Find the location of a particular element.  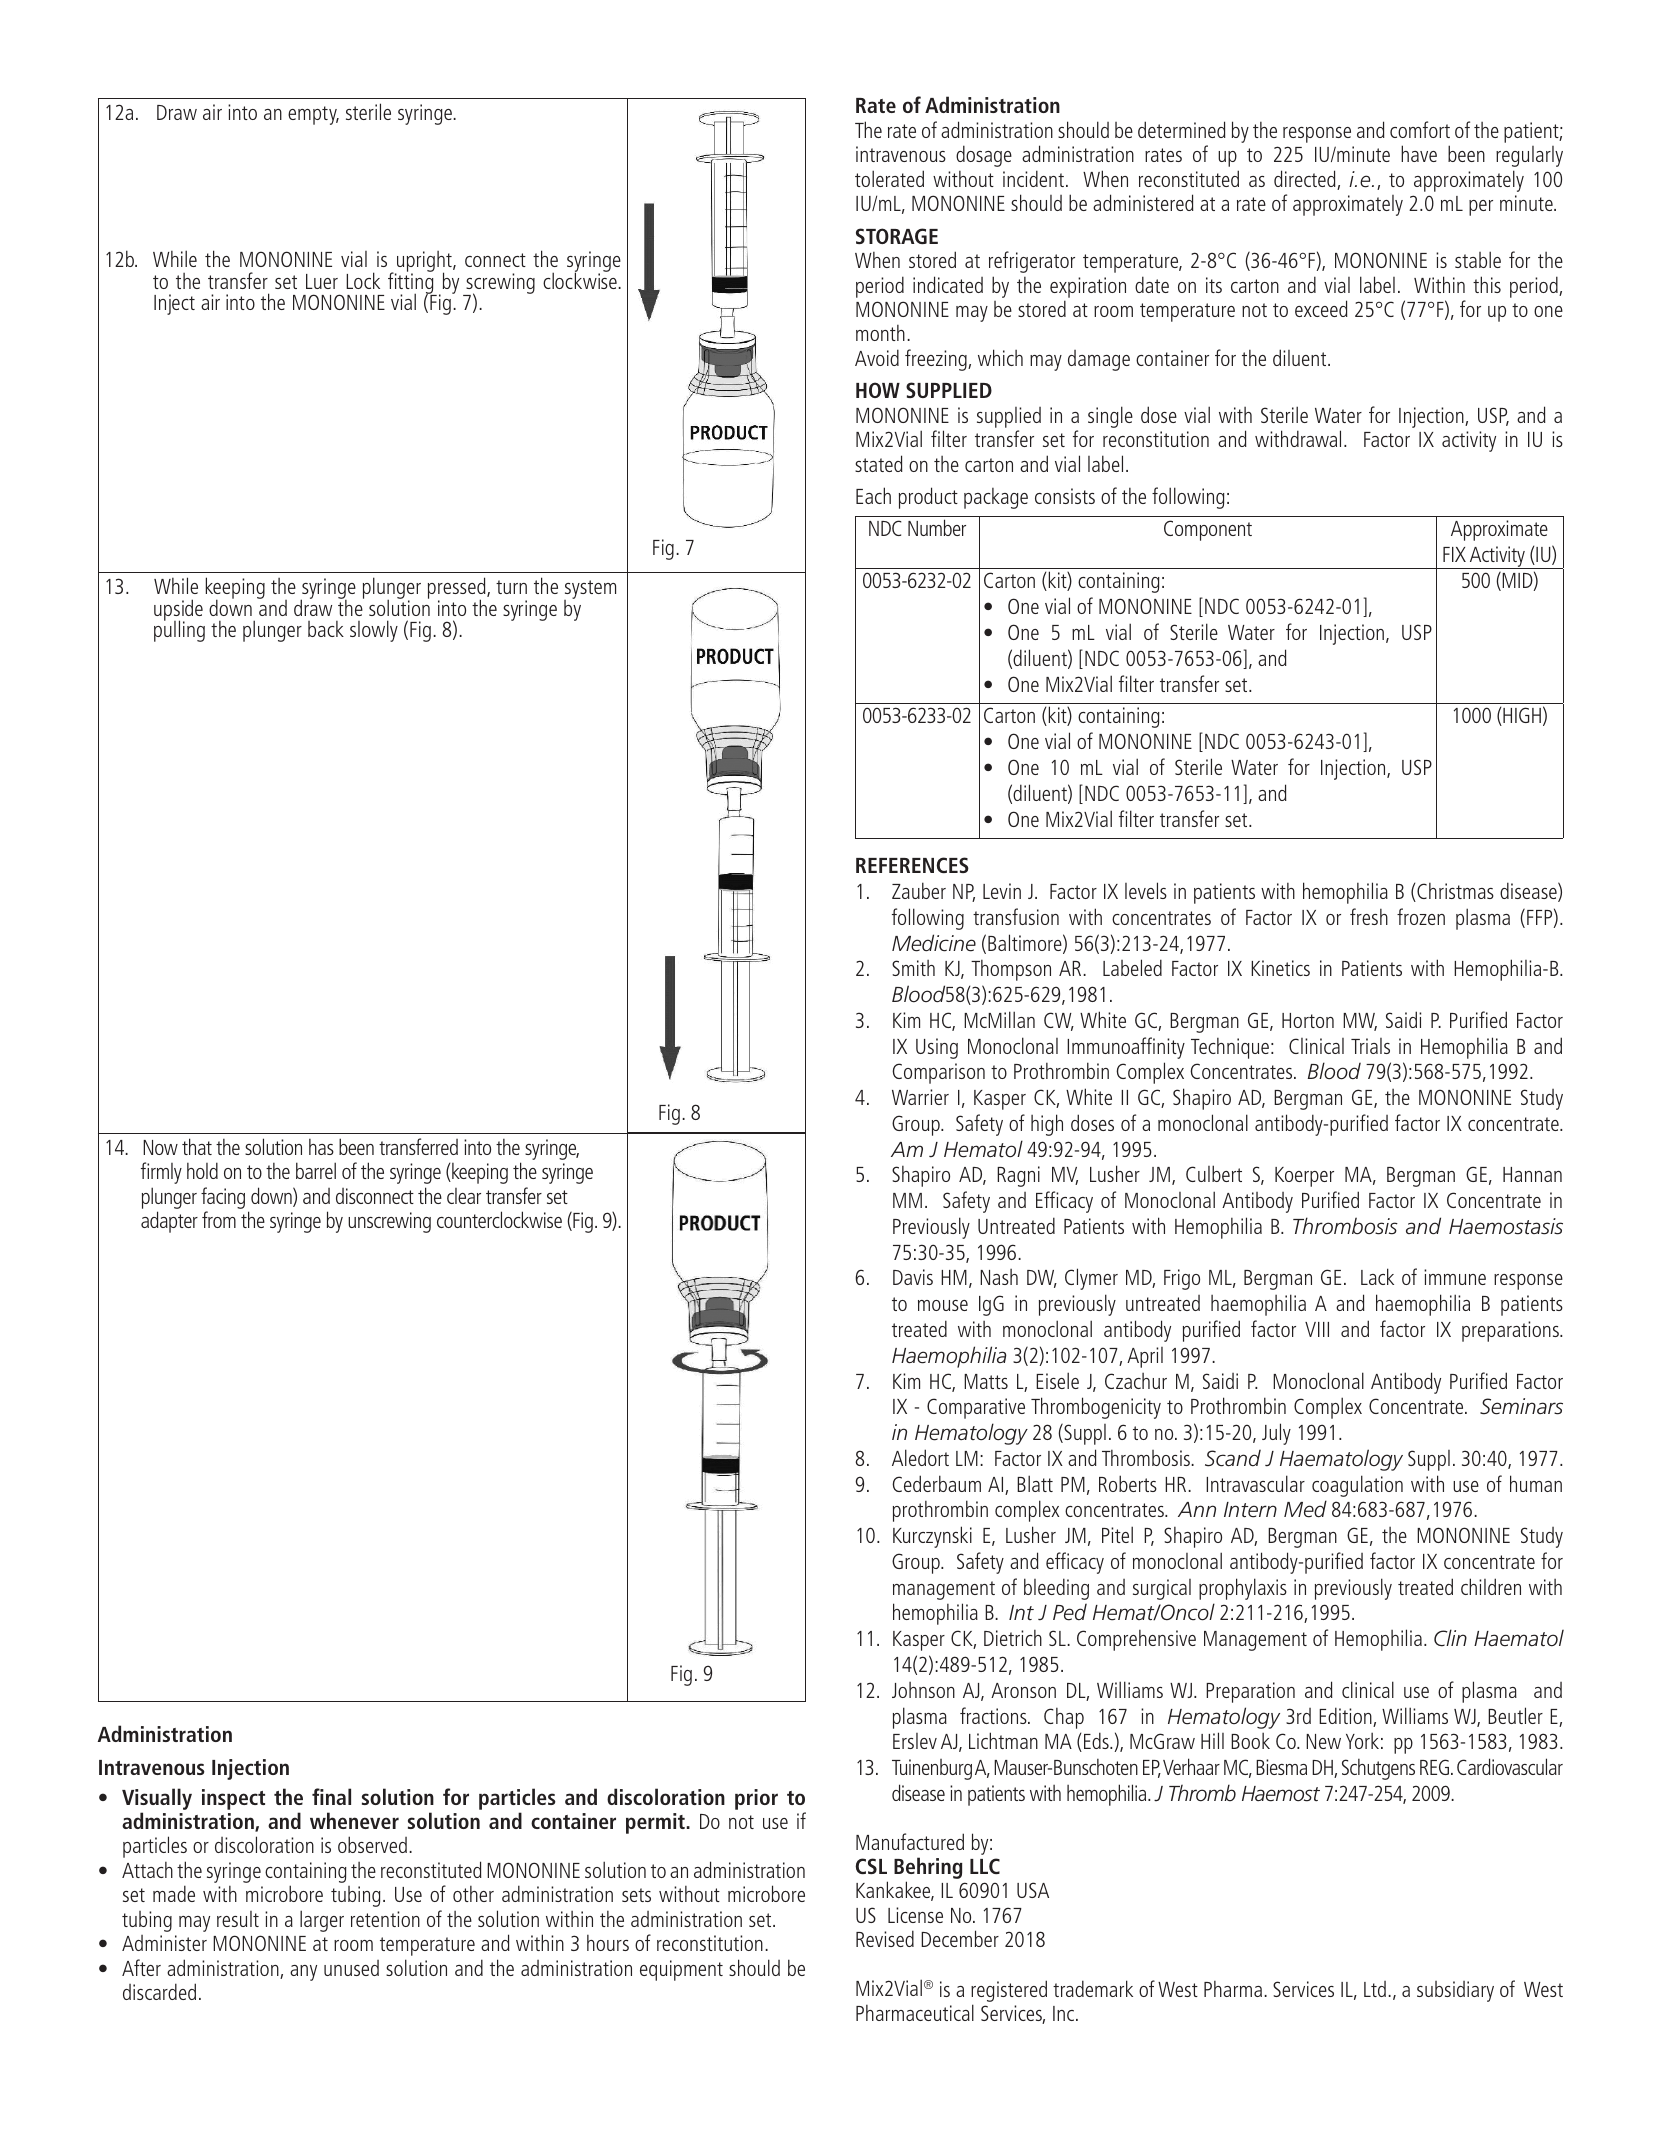

Christmas is located at coordinates (1454, 892).
